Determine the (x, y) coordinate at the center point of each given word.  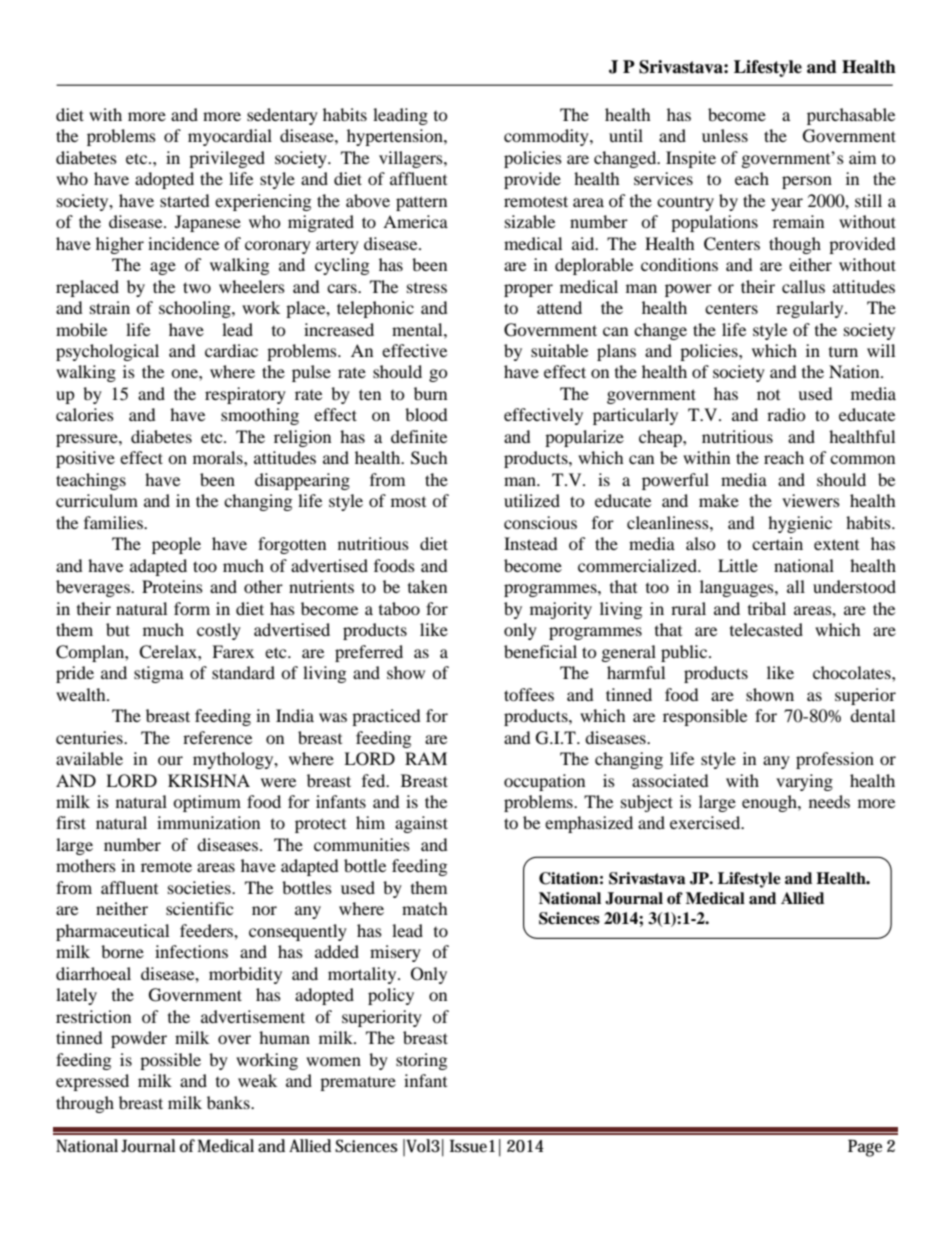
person (807, 182)
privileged (227, 159)
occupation (544, 782)
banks (229, 1102)
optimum (207, 803)
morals (219, 457)
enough (770, 803)
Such (429, 458)
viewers (811, 500)
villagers (412, 159)
